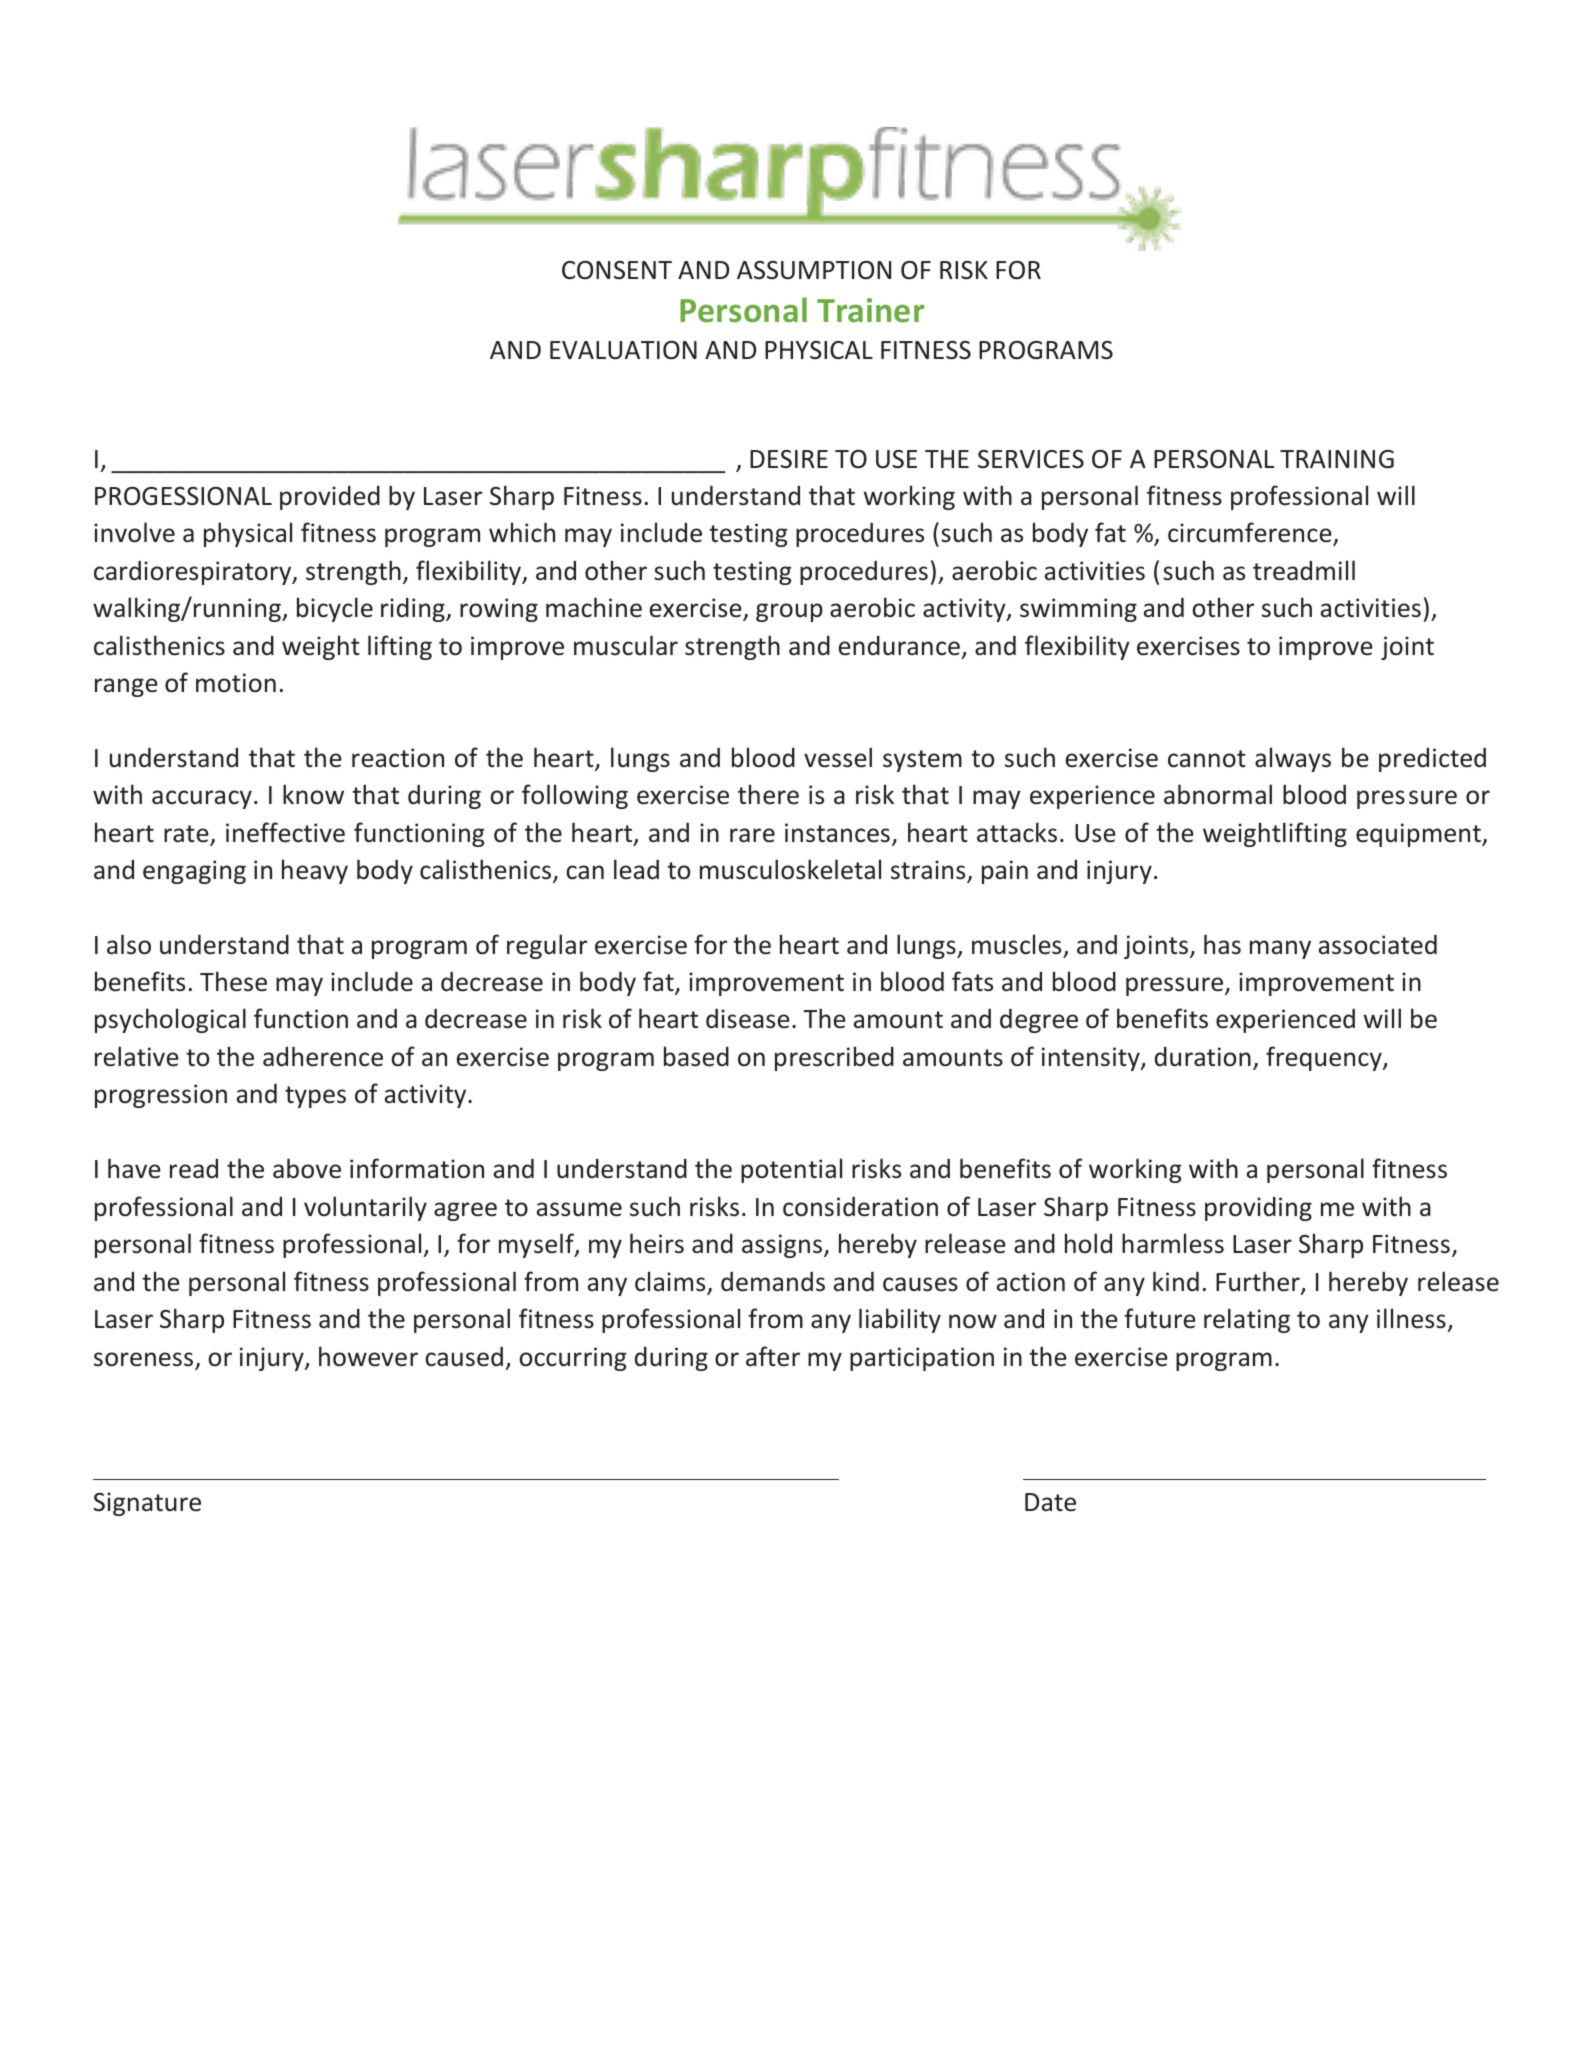 The image size is (1580, 2045). Describe the element at coordinates (365, 1208) in the image. I see `voluntarily` at that location.
